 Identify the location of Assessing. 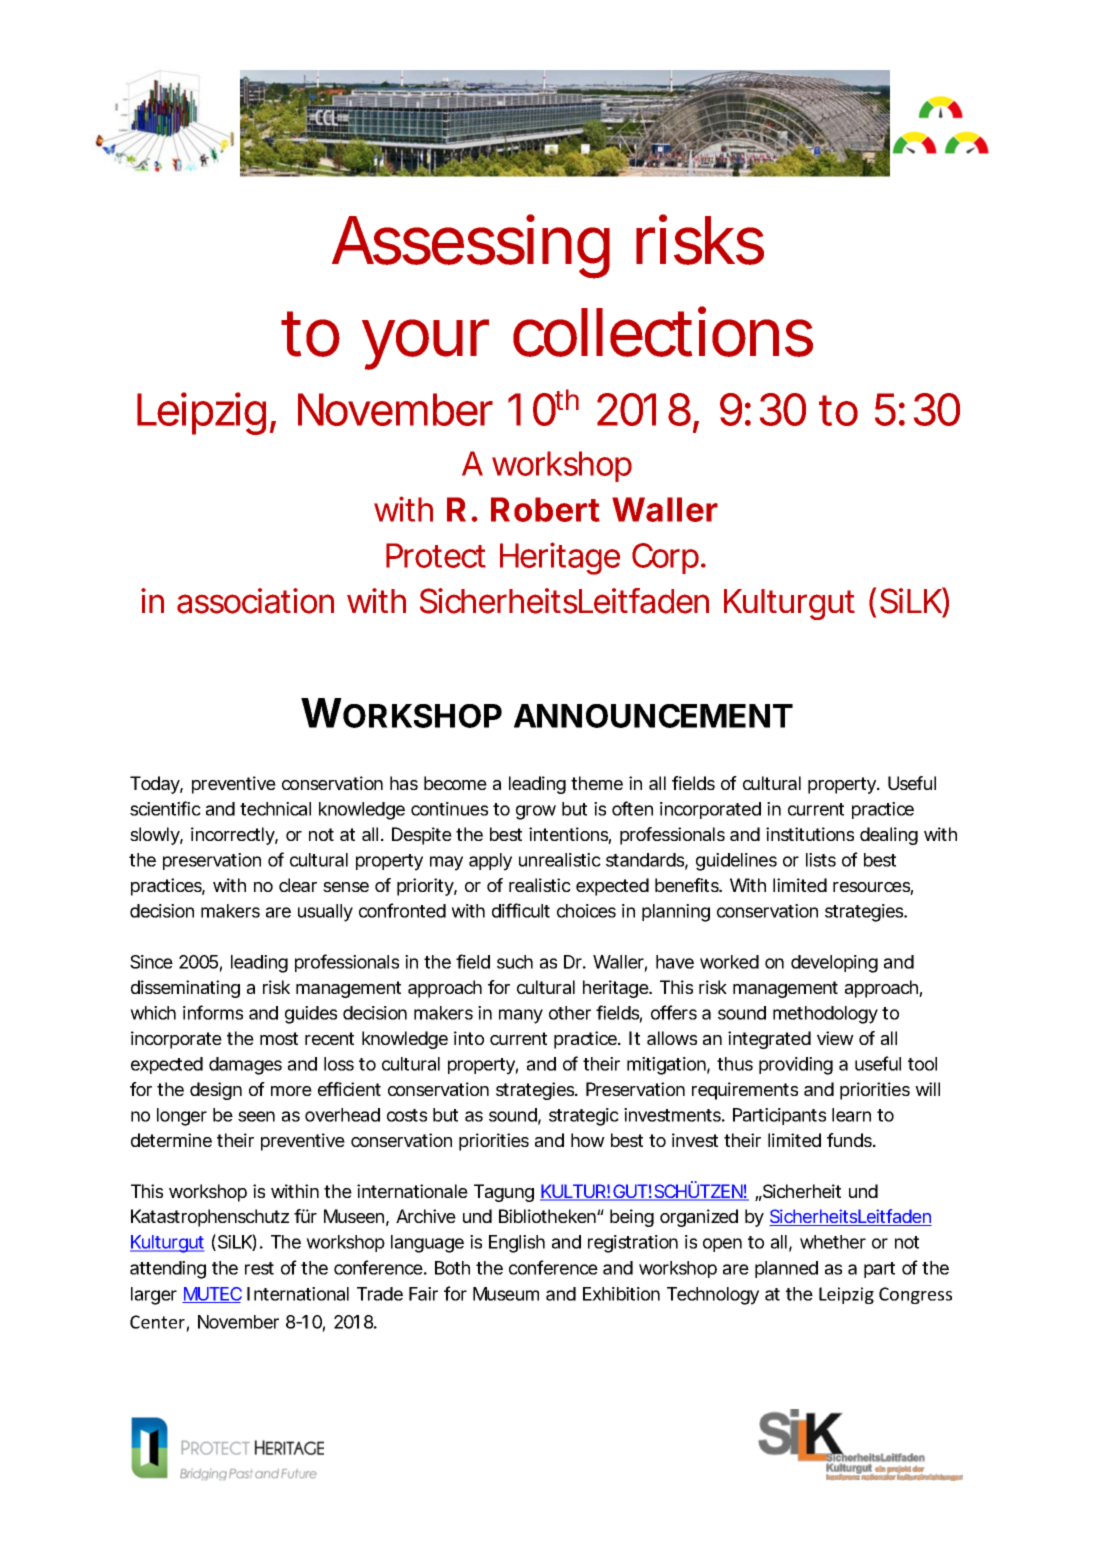
(471, 246).
